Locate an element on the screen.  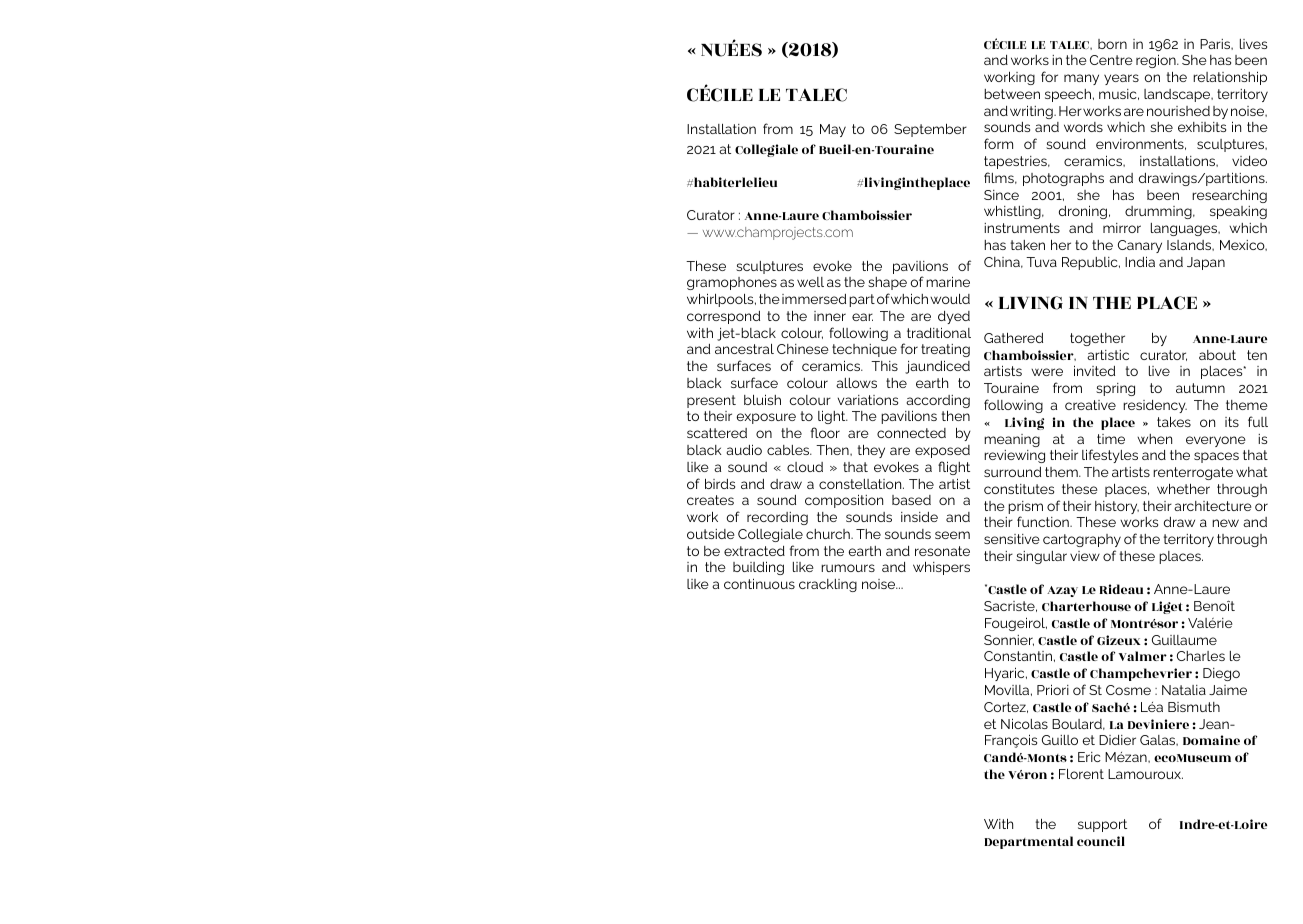
Nicolas is located at coordinates (1024, 723).
